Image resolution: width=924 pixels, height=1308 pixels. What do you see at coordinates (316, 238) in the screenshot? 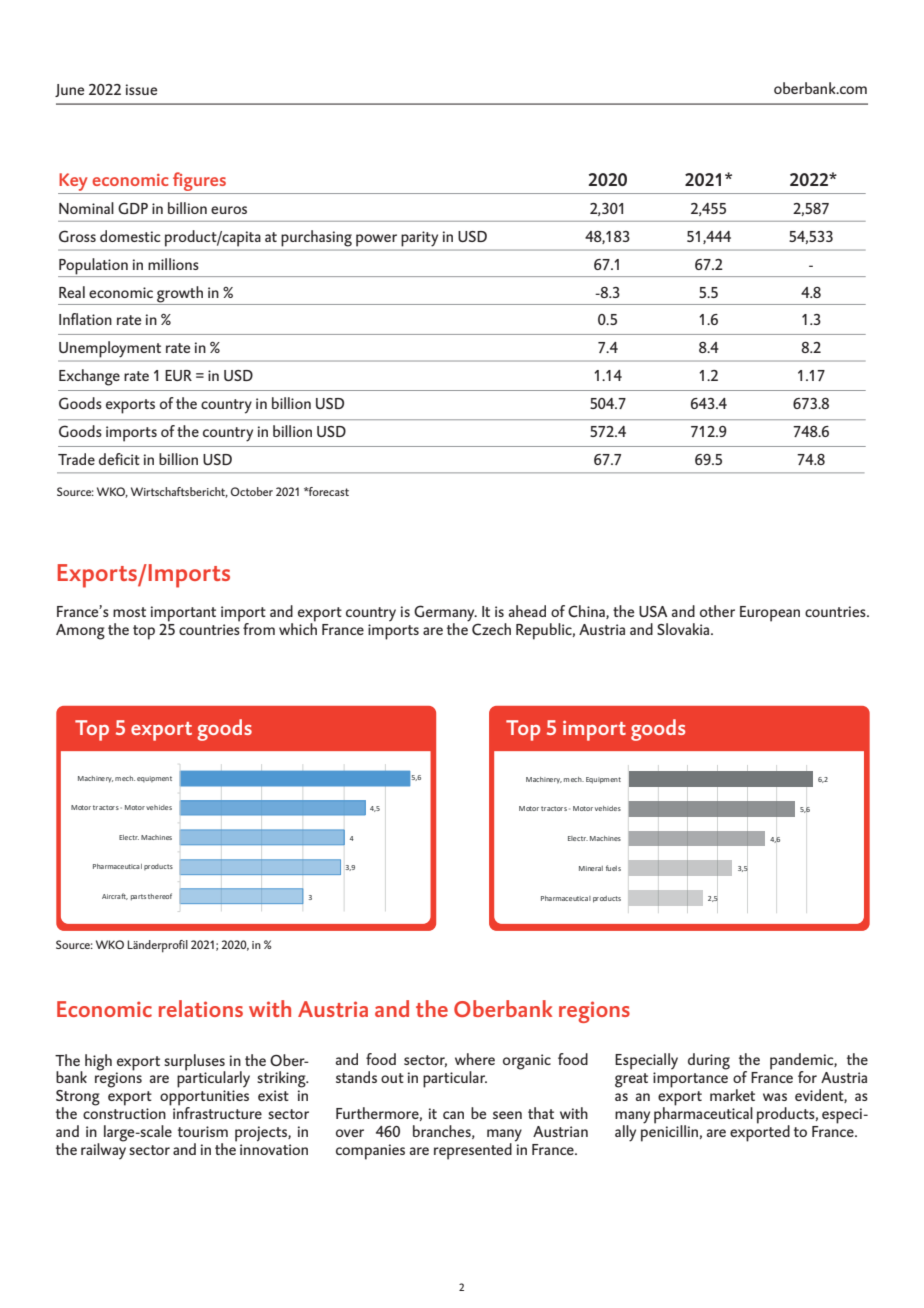
I see `purchasing` at bounding box center [316, 238].
